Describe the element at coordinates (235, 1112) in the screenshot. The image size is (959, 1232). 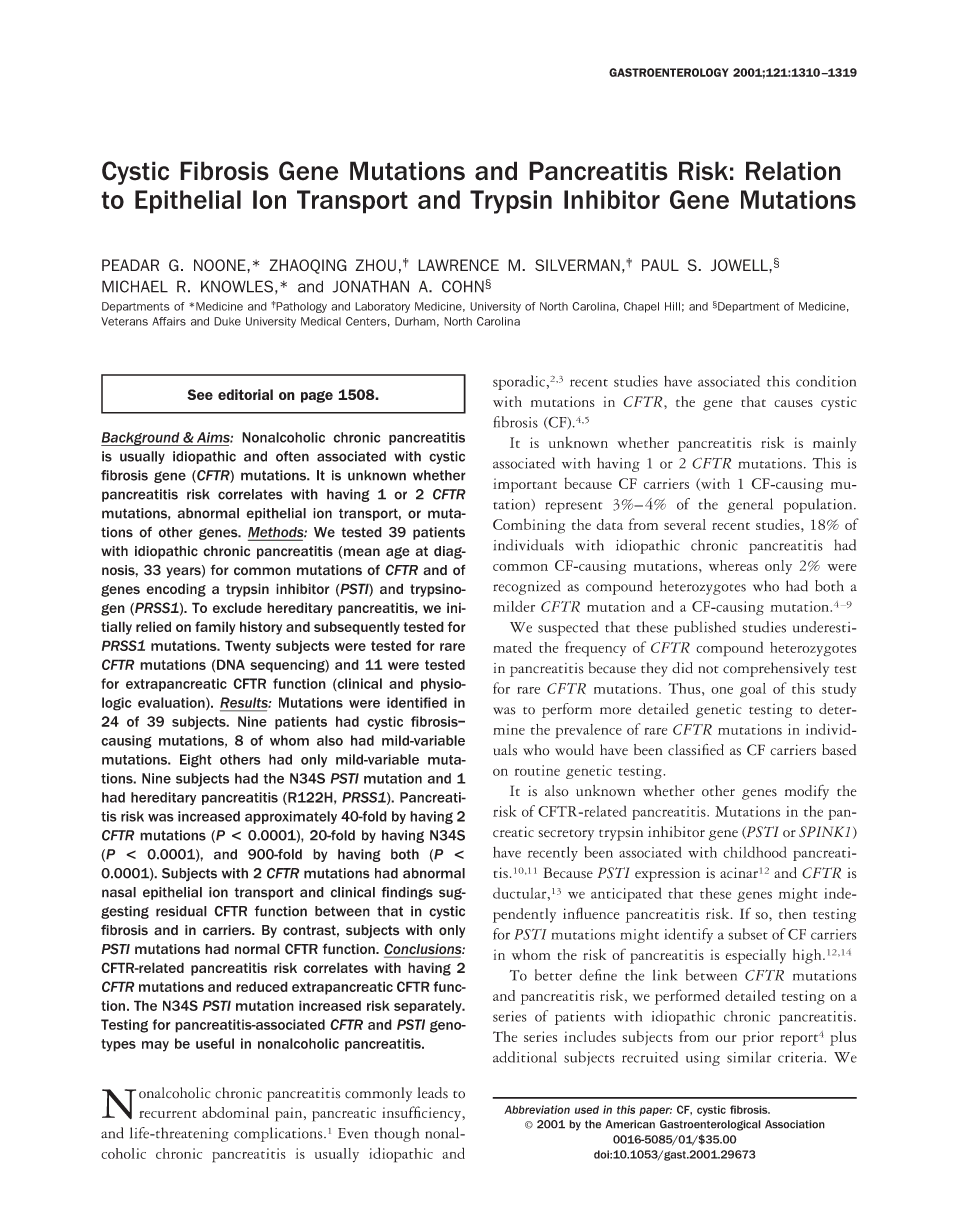
I see `abdominal` at that location.
